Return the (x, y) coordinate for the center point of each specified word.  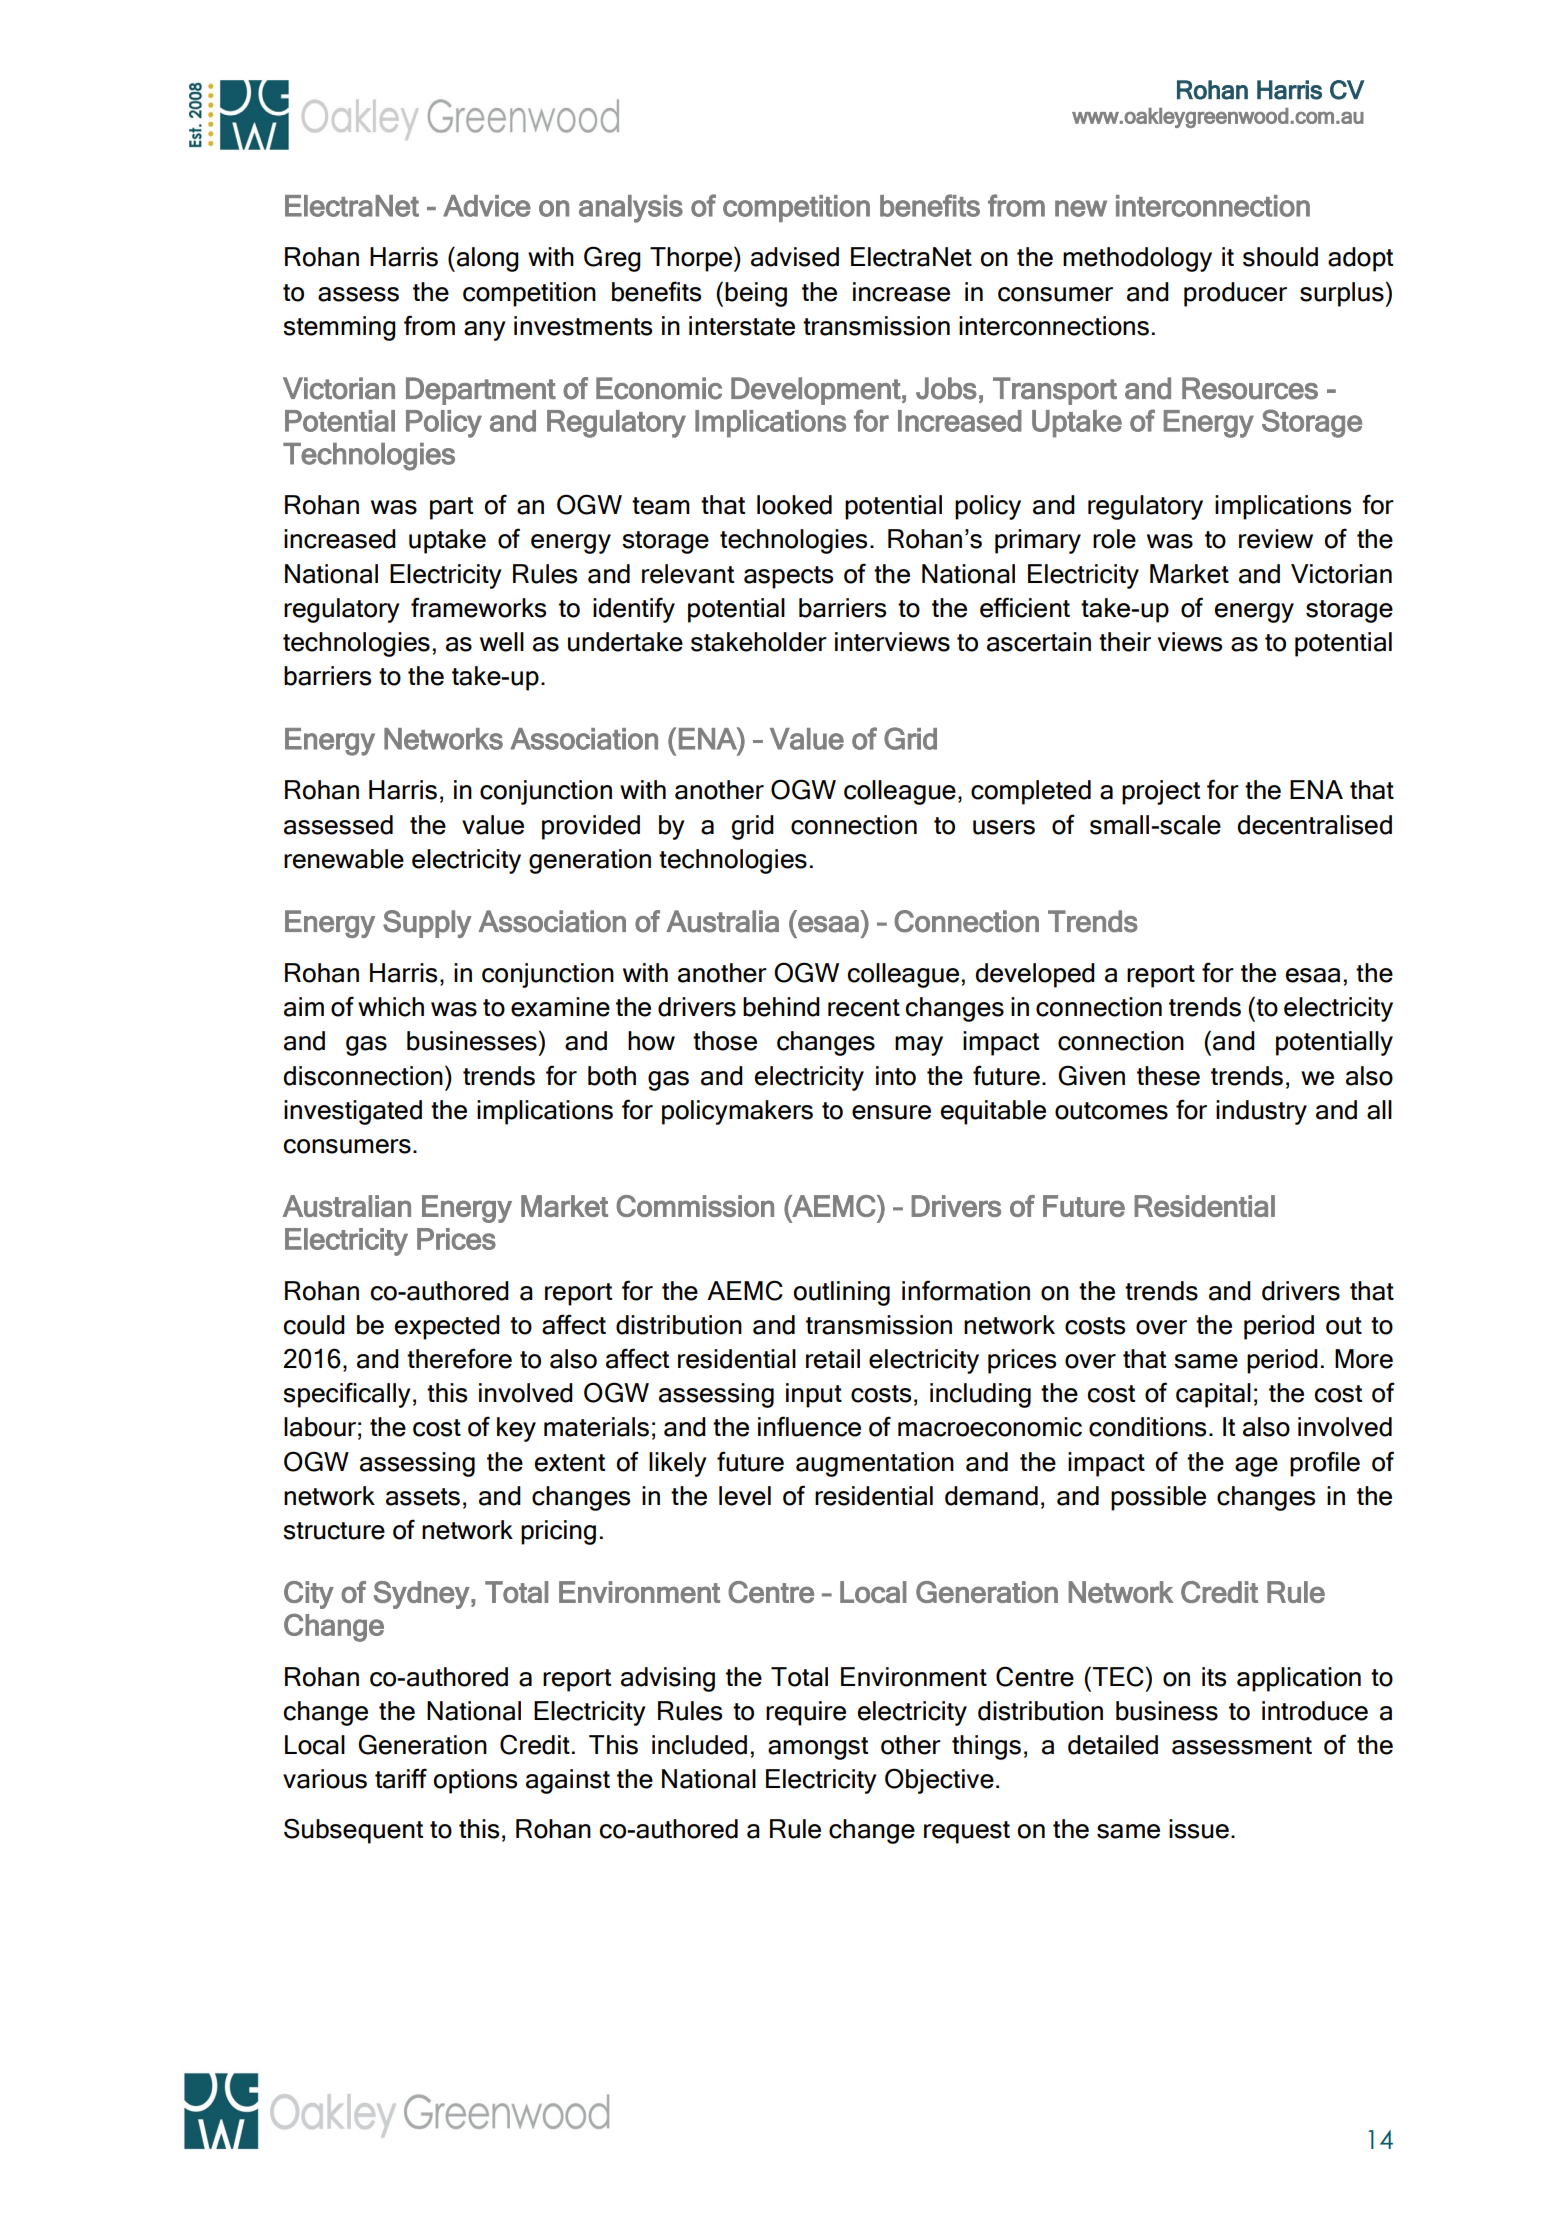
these (1168, 1076)
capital (1213, 1395)
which (391, 1007)
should (1280, 257)
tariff (401, 1778)
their (1125, 642)
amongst (818, 1748)
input (814, 1395)
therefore (459, 1358)
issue (1199, 1829)
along (488, 259)
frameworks (478, 607)
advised (795, 257)
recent (864, 1008)
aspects (788, 577)
